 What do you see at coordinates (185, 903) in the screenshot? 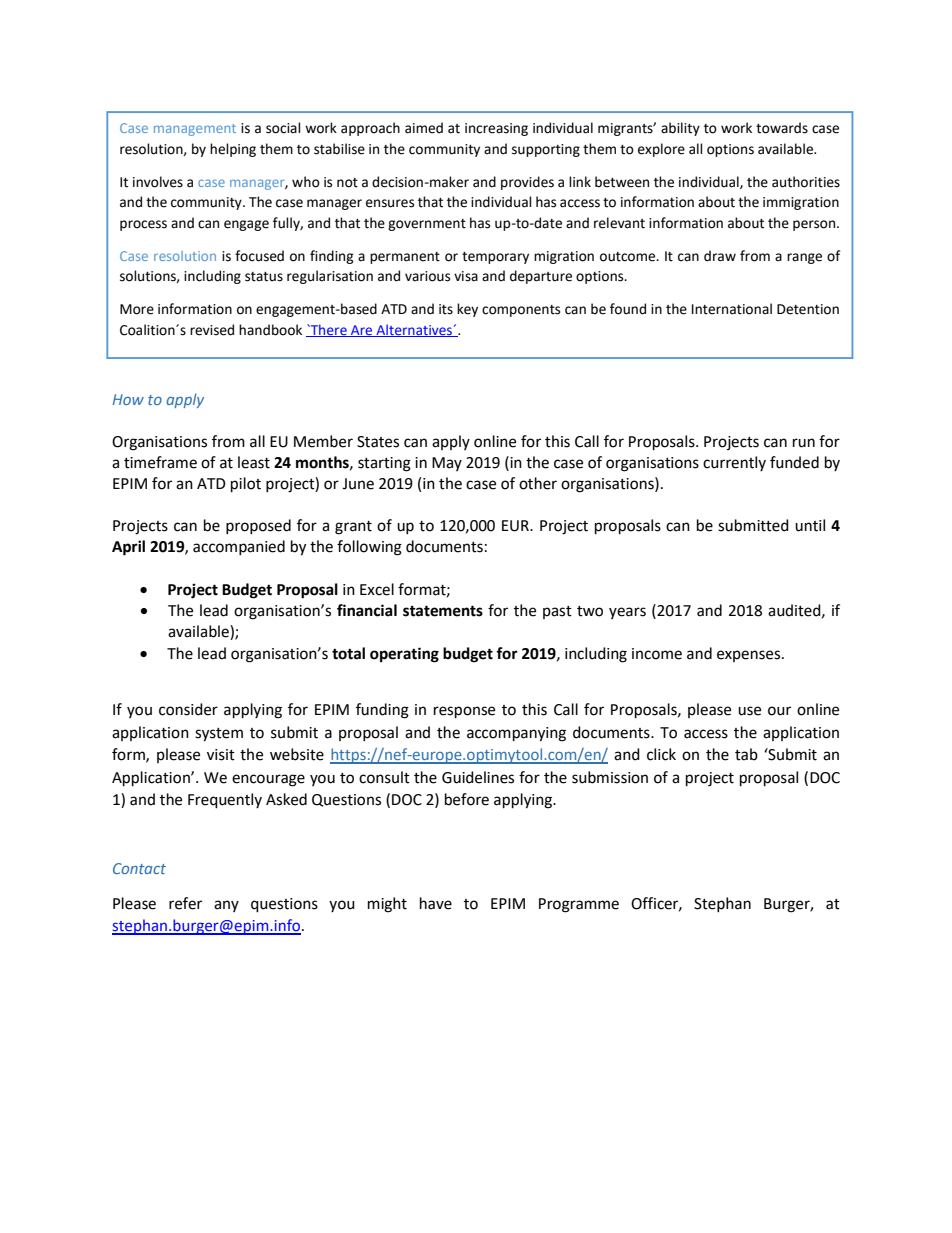
I see `refer` at bounding box center [185, 903].
